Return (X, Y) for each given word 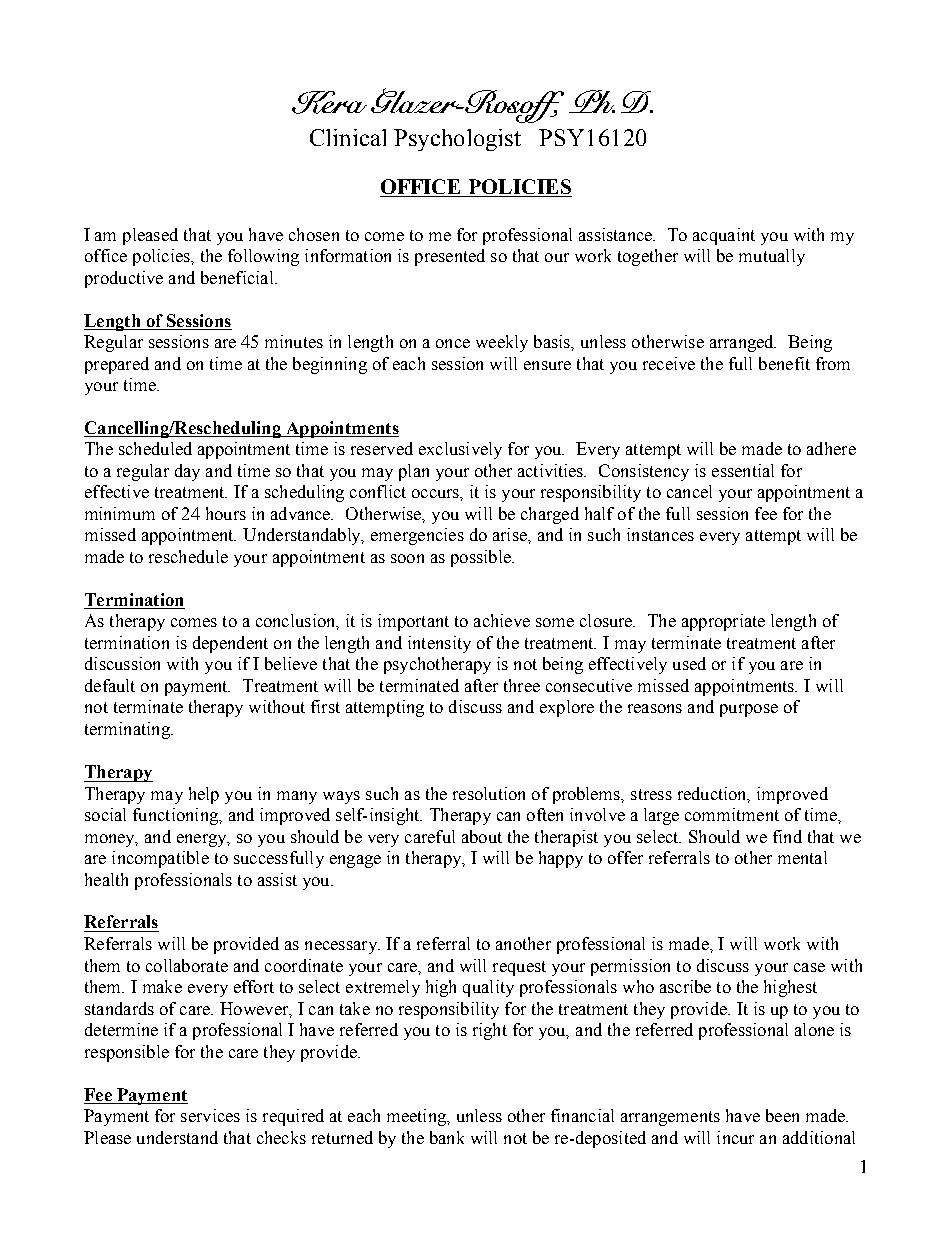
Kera (329, 102)
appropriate (723, 622)
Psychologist (457, 140)
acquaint (724, 236)
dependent (230, 644)
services (210, 1115)
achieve (502, 620)
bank (447, 1137)
